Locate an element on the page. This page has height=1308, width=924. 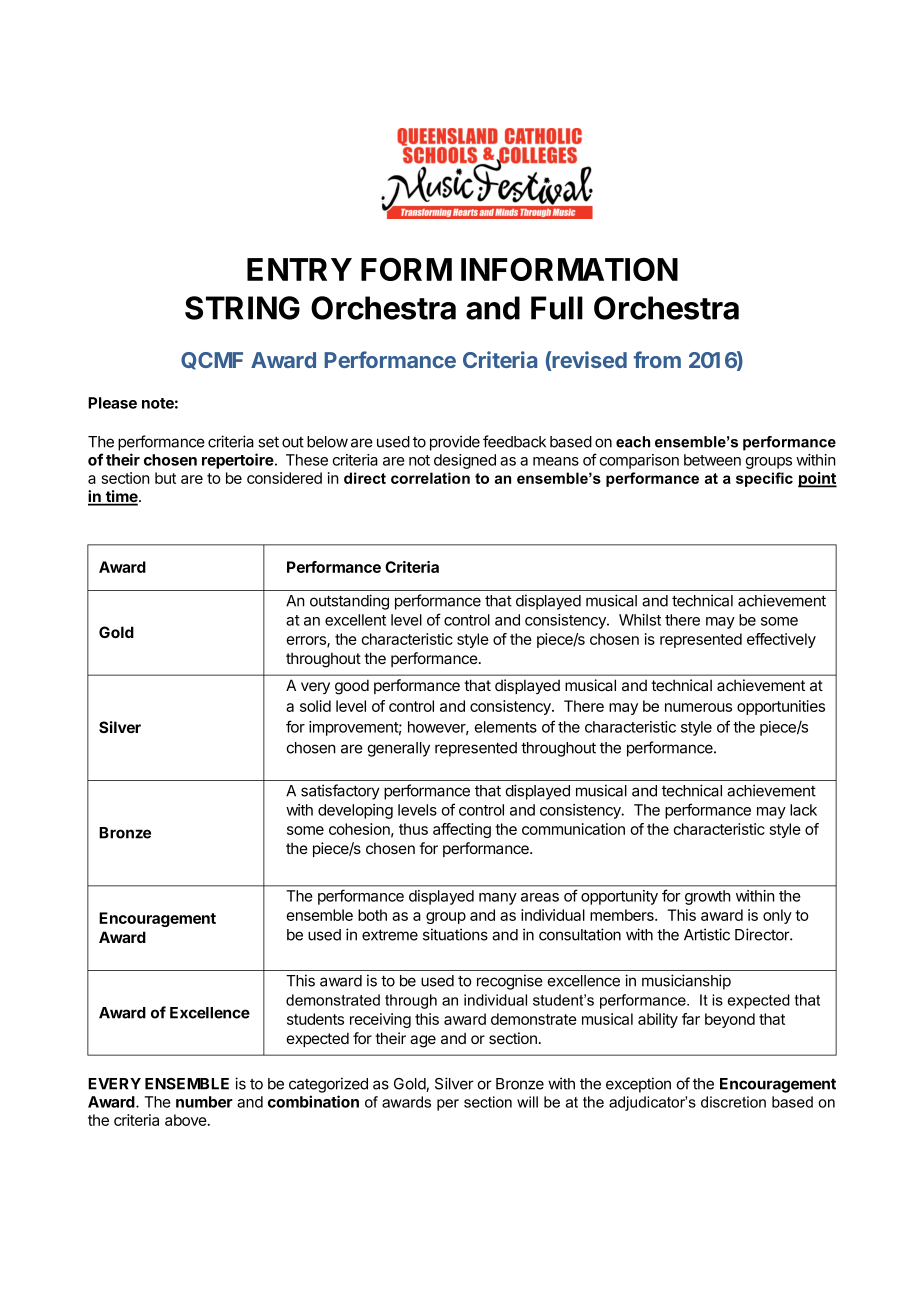
but is located at coordinates (165, 478).
